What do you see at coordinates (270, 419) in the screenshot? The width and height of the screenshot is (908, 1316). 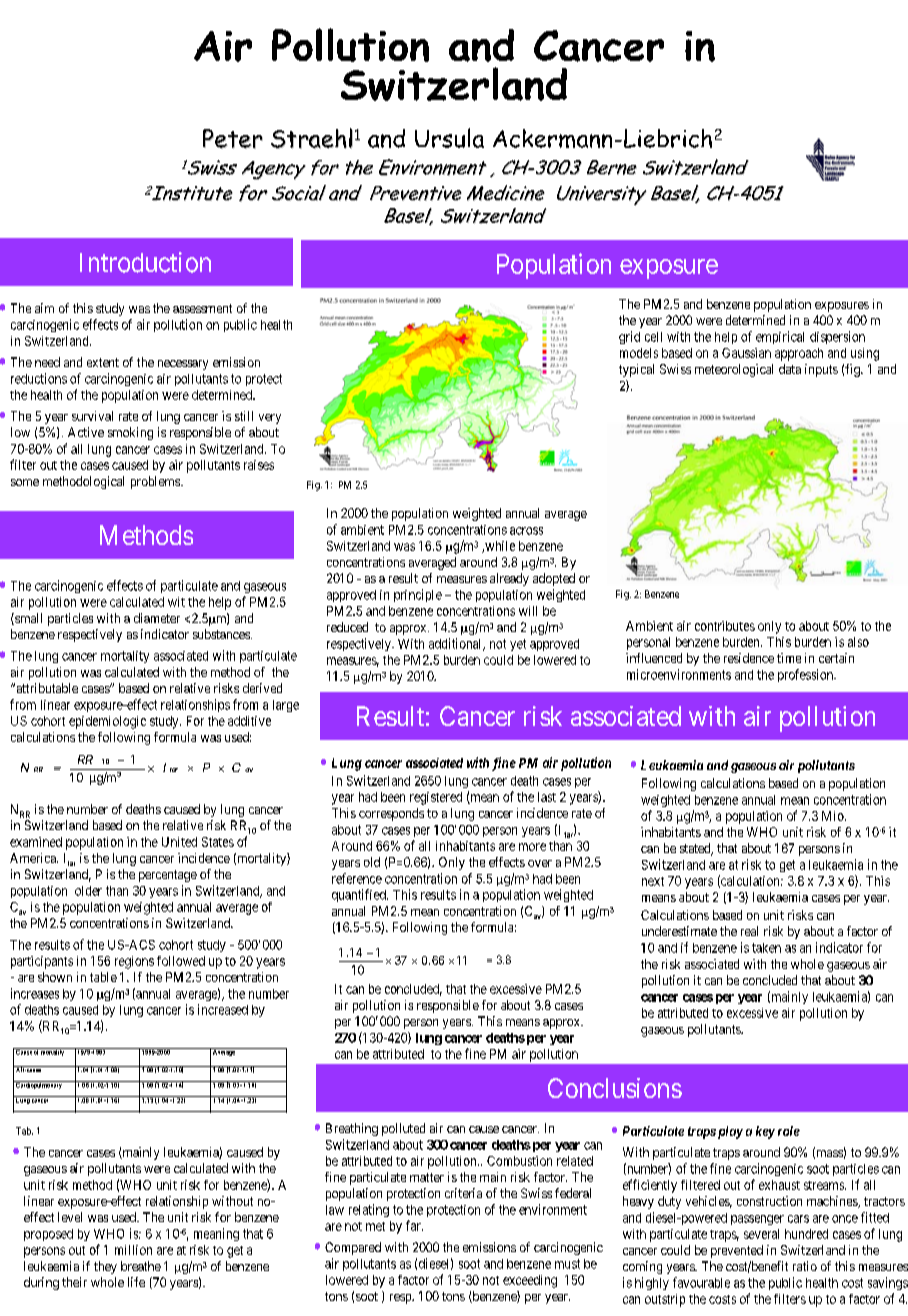 I see `very` at bounding box center [270, 419].
